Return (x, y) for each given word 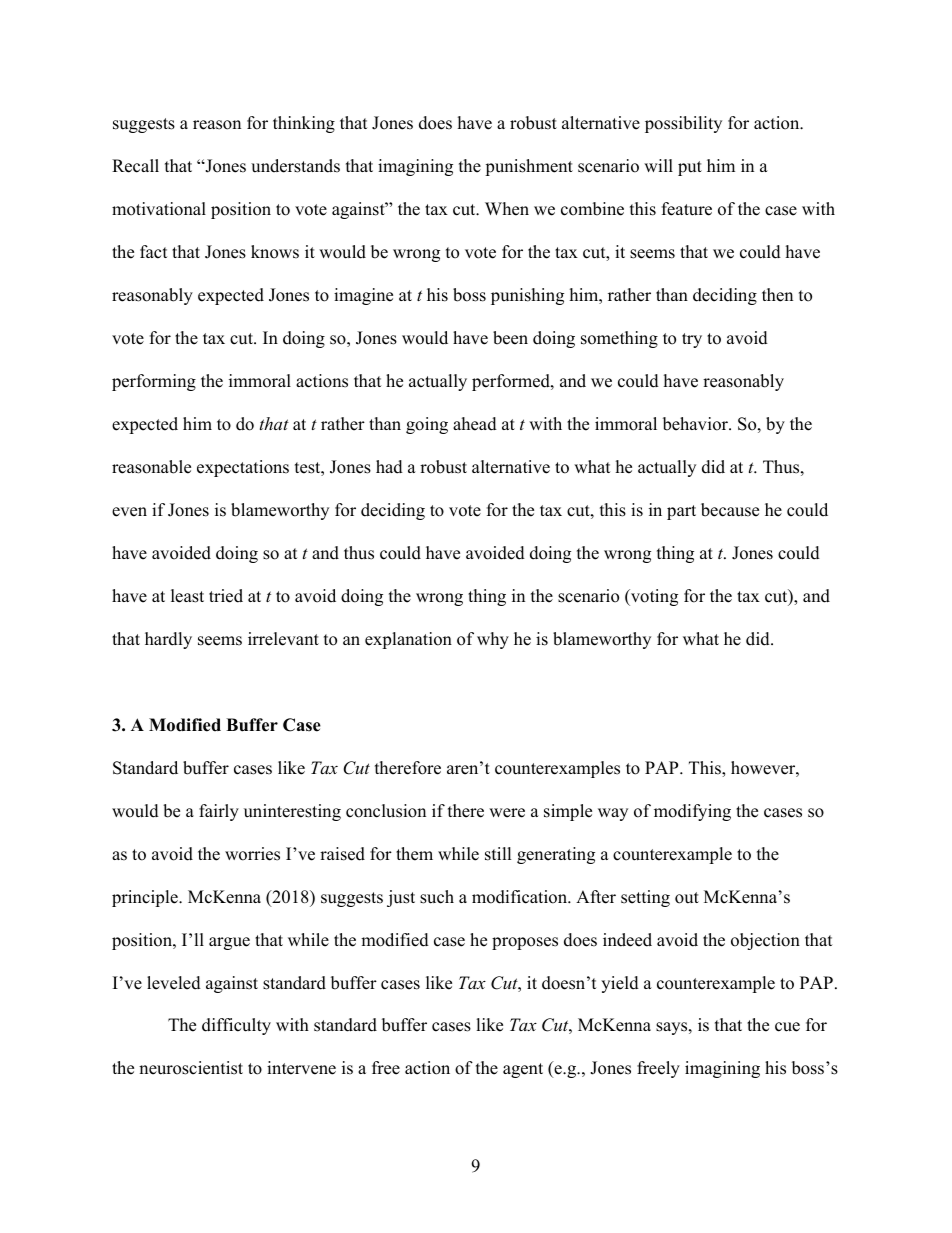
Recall (135, 166)
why (493, 640)
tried (226, 596)
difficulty (236, 1026)
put (690, 168)
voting (653, 597)
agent (523, 1070)
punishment (529, 167)
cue (787, 1027)
